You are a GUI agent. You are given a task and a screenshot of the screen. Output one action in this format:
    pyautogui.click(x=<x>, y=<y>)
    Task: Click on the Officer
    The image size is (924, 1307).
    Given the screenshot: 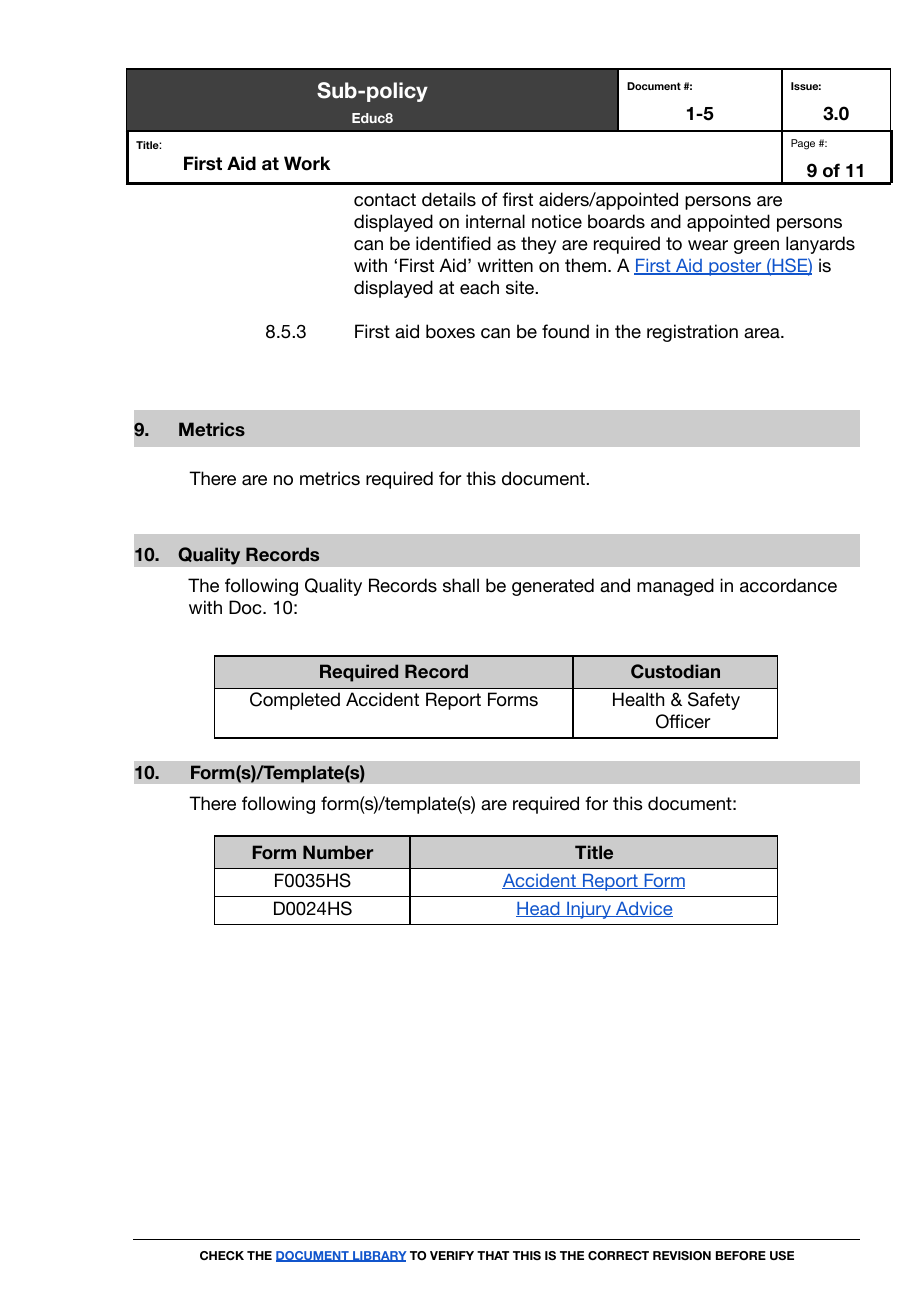 What is the action you would take?
    pyautogui.click(x=683, y=721)
